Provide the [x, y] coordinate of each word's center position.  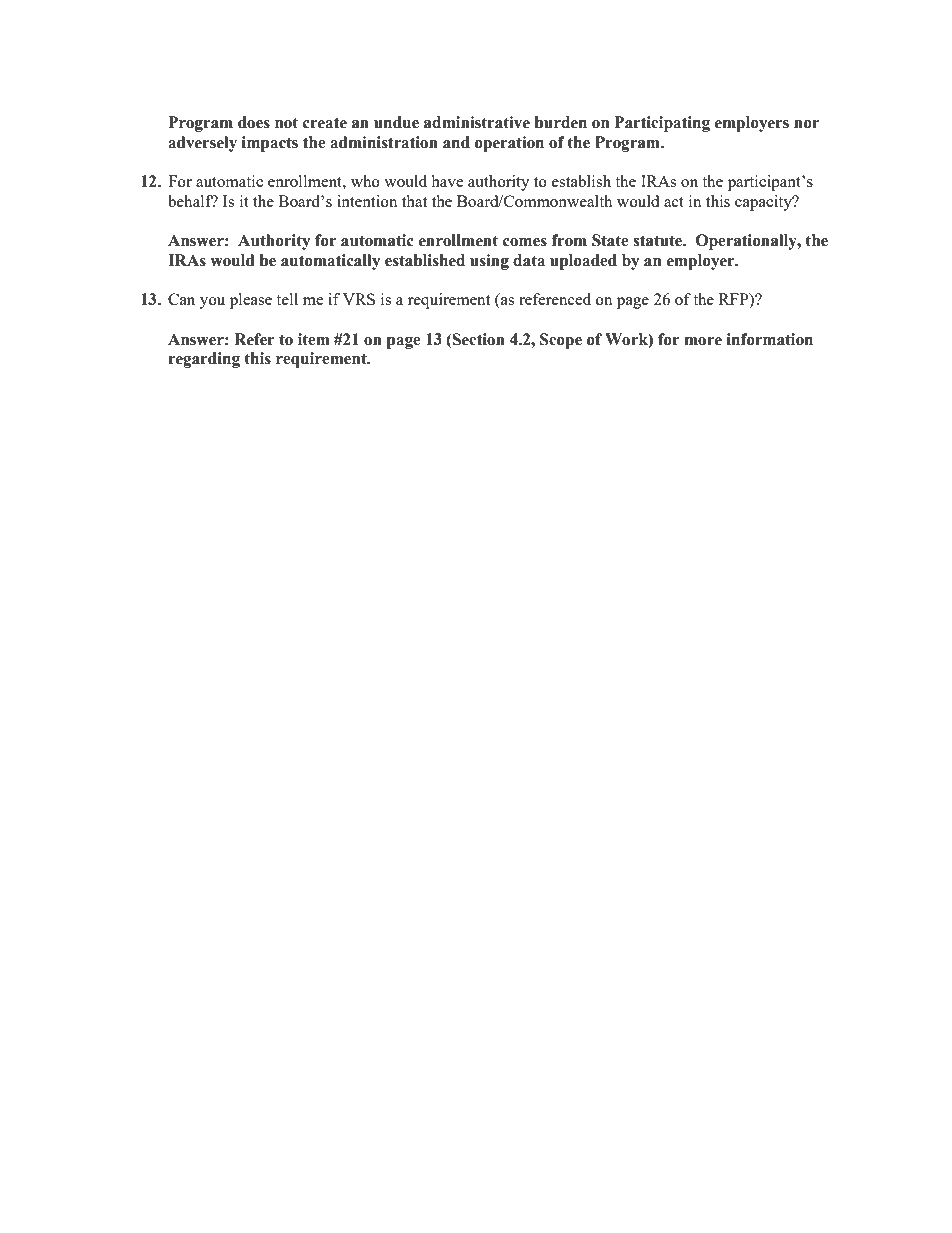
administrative [477, 122]
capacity [764, 203]
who [365, 181]
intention [367, 201]
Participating [662, 124]
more [703, 341]
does [254, 122]
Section [478, 339]
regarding [204, 360]
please [251, 301]
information [770, 339]
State [610, 240]
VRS [359, 299]
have [447, 181]
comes [525, 242]
